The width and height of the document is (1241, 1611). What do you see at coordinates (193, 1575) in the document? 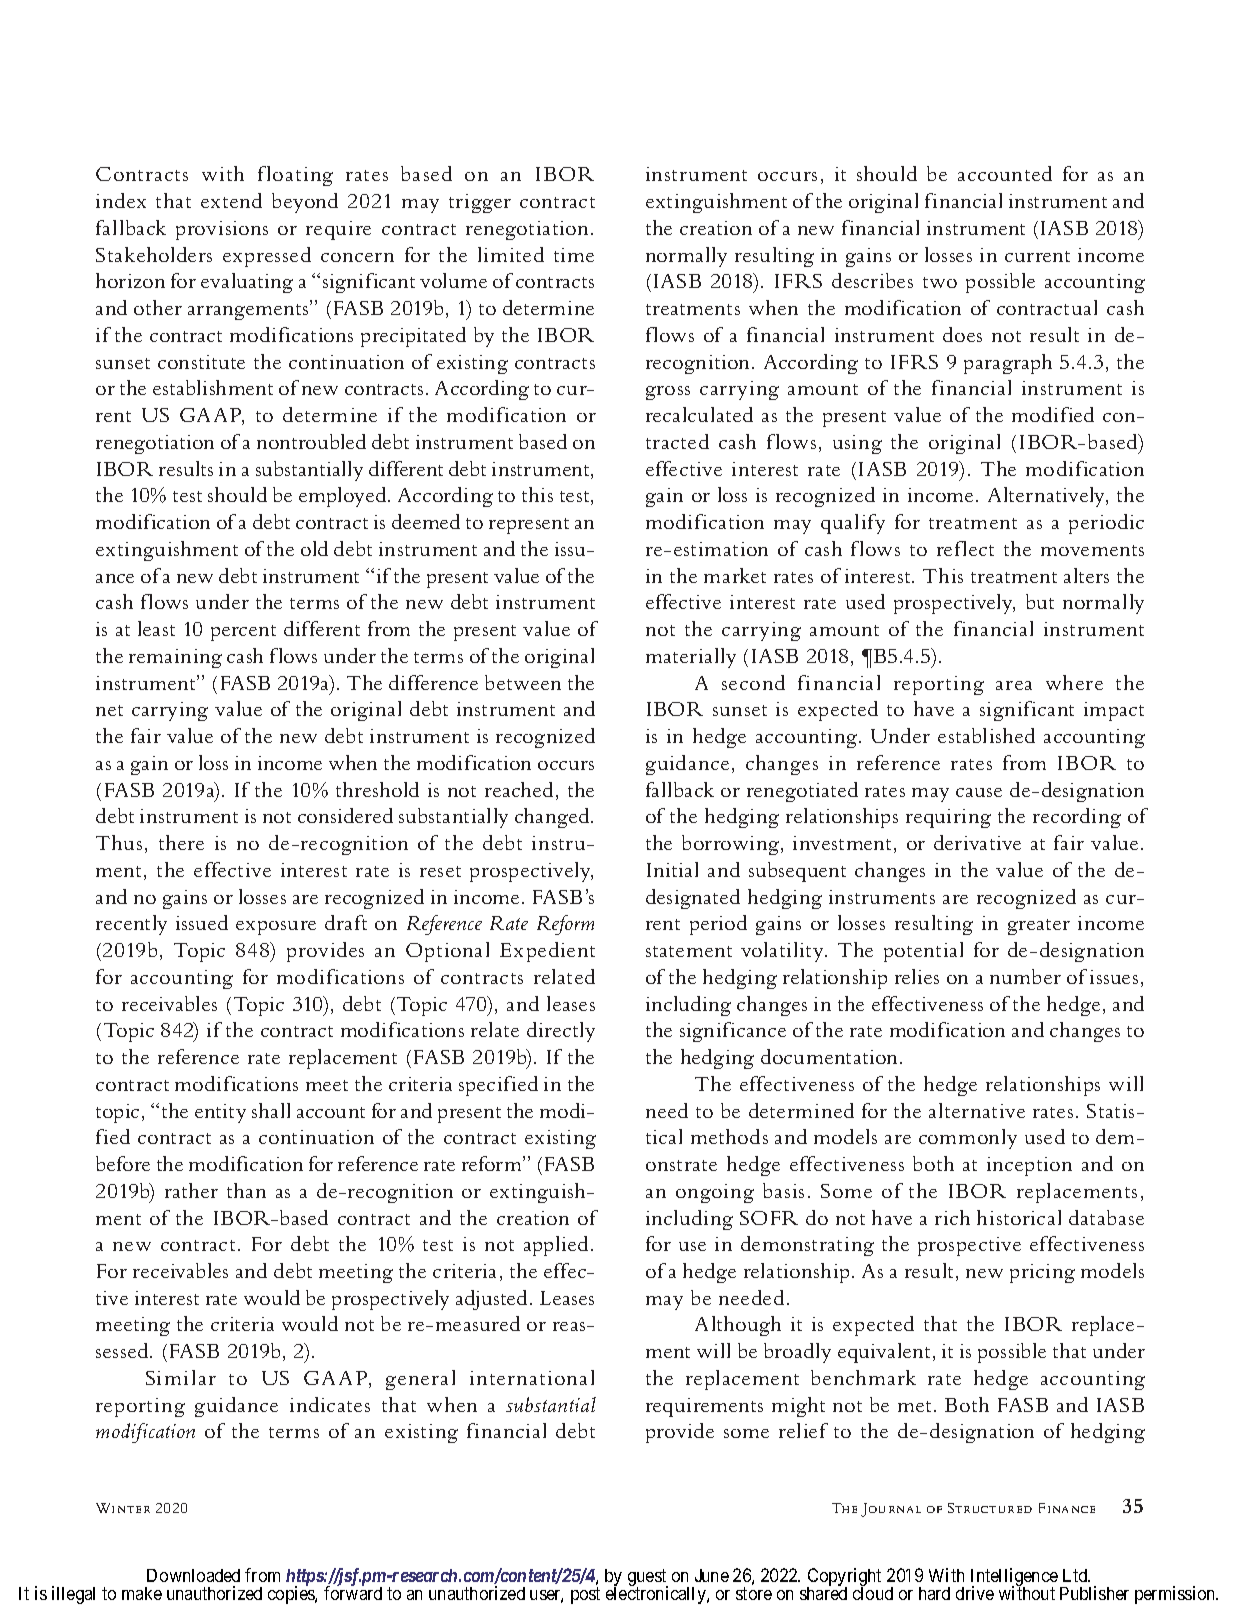
I see `Downloaded` at bounding box center [193, 1575].
